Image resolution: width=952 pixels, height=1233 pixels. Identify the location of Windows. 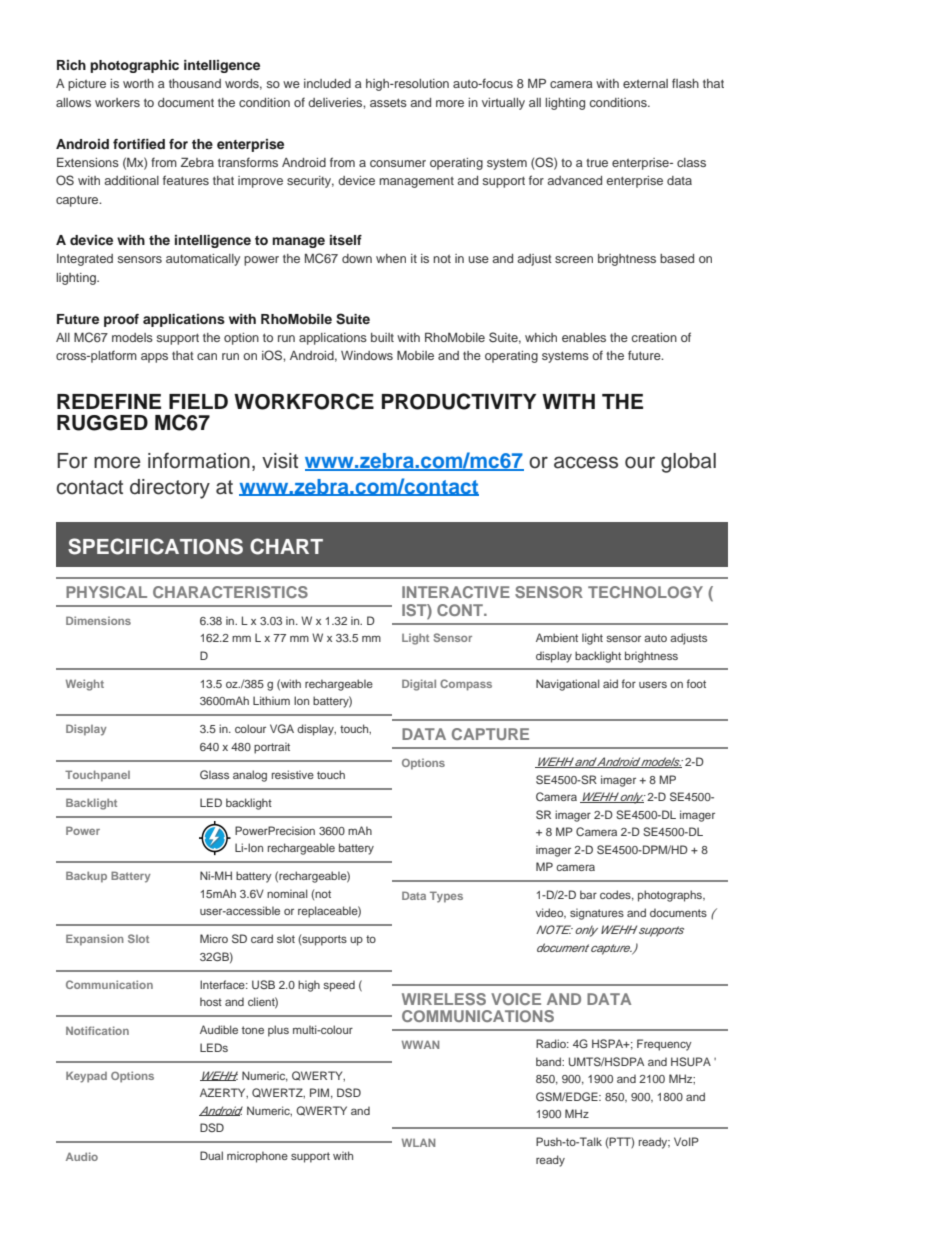
(367, 355).
